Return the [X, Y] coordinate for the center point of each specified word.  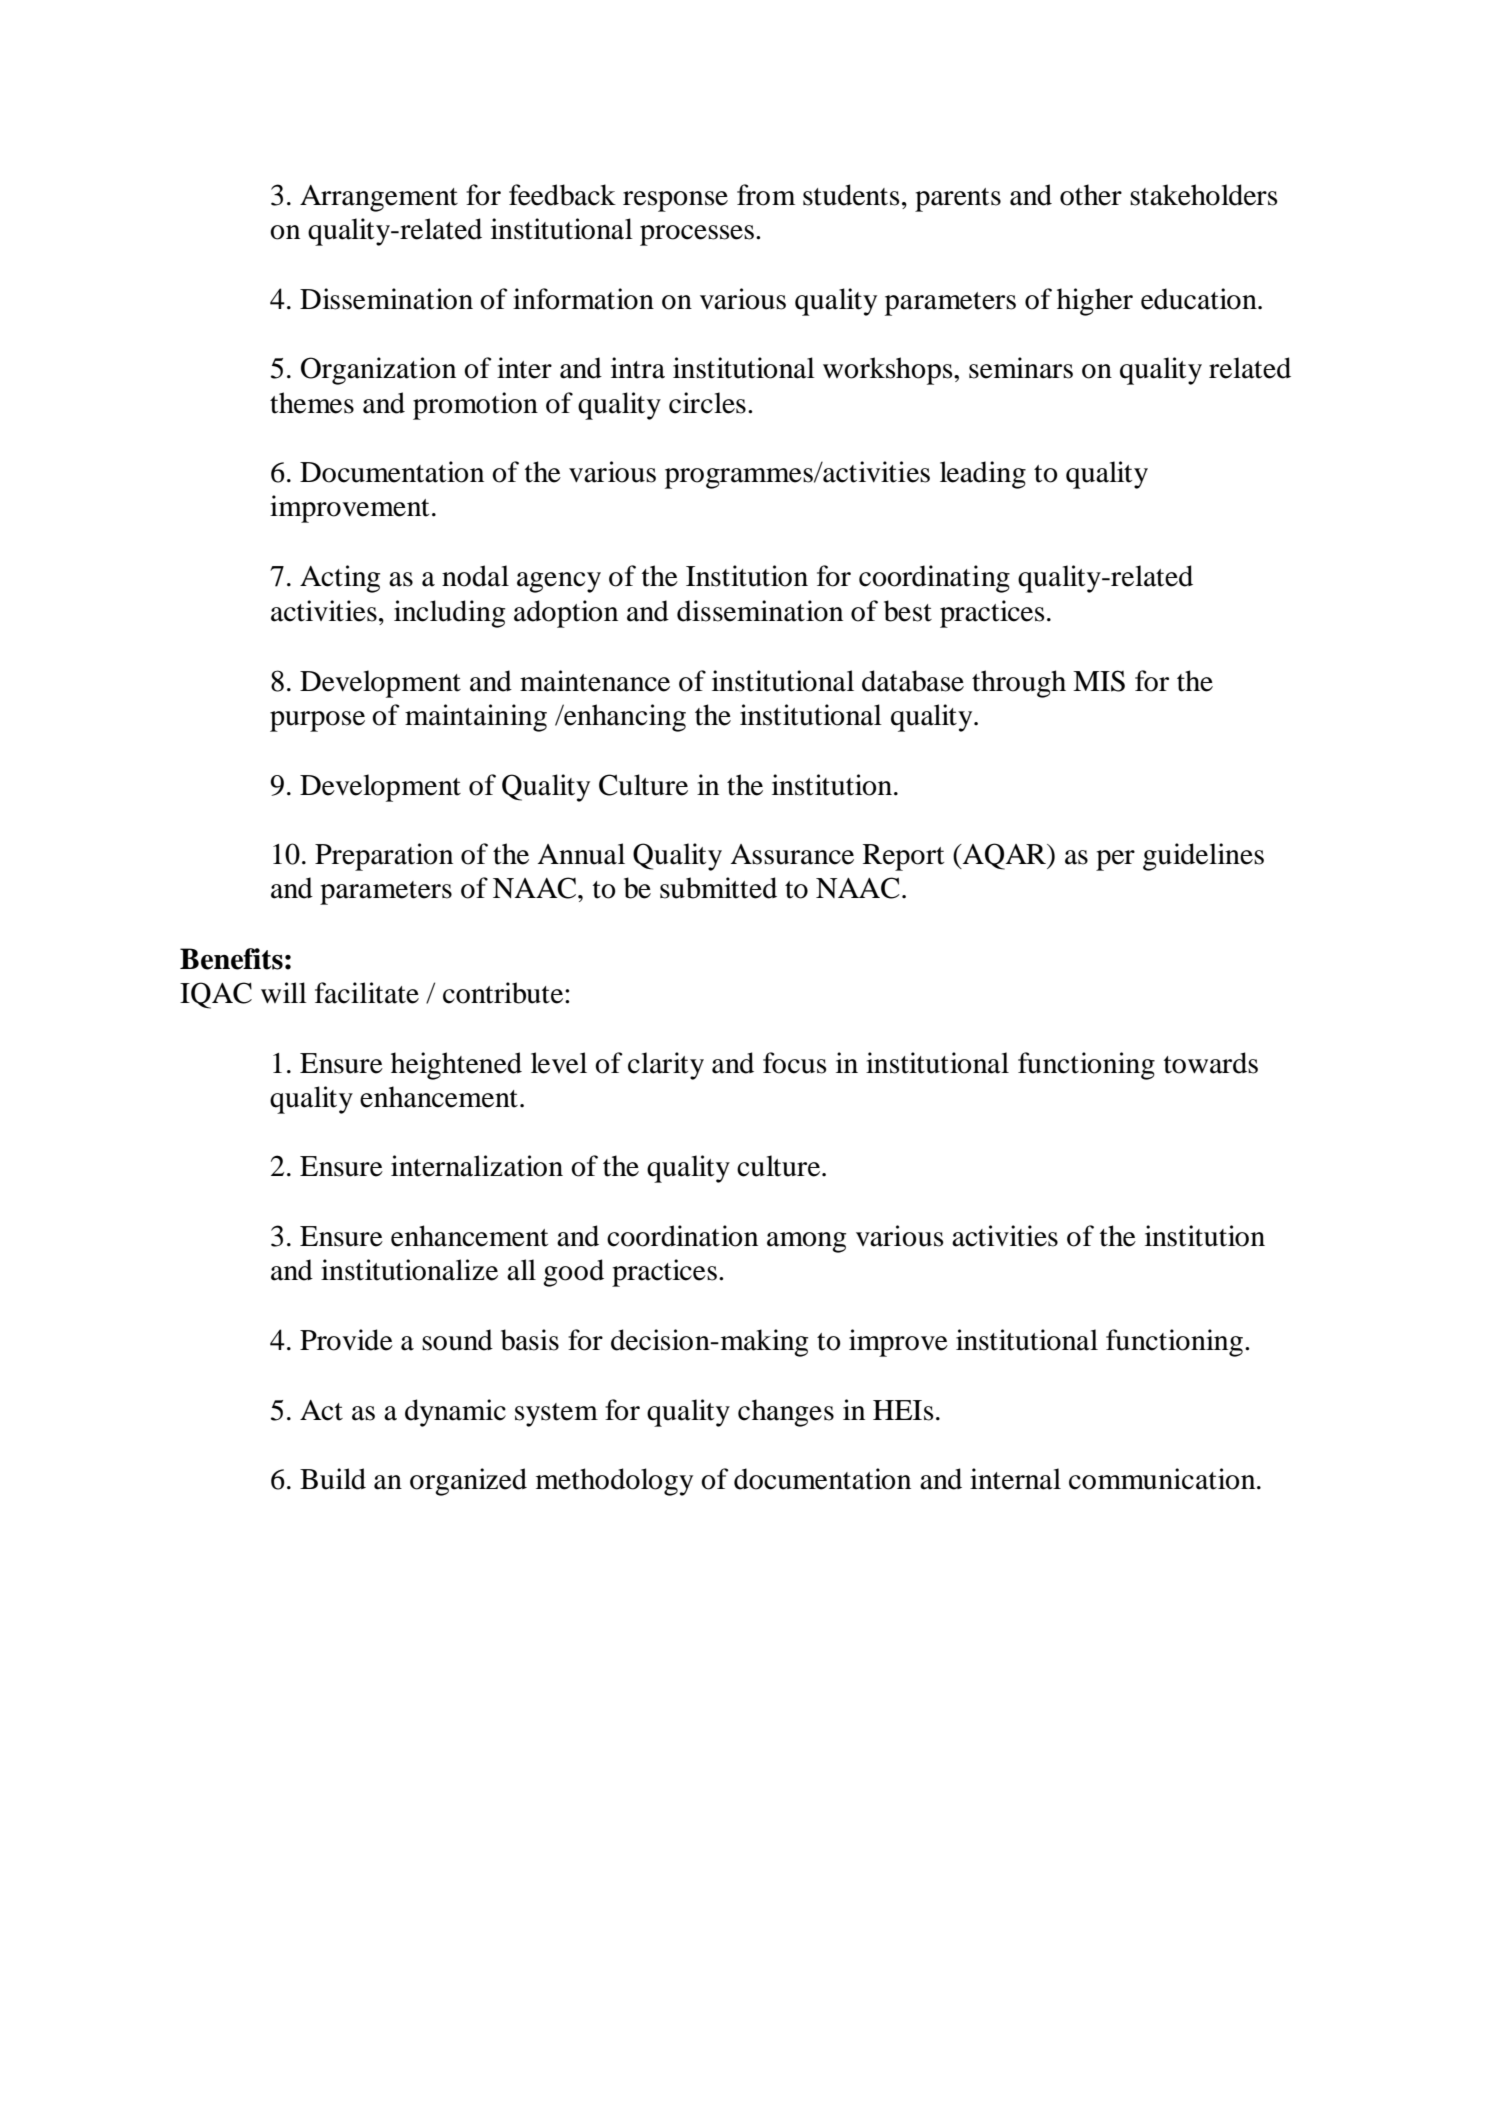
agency [559, 582]
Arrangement [379, 198]
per [1115, 860]
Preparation [384, 857]
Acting [340, 579]
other [1091, 195]
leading [983, 475]
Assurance [792, 854]
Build [333, 1479]
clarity [666, 1066]
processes [697, 235]
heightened [456, 1066]
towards [1211, 1063]
